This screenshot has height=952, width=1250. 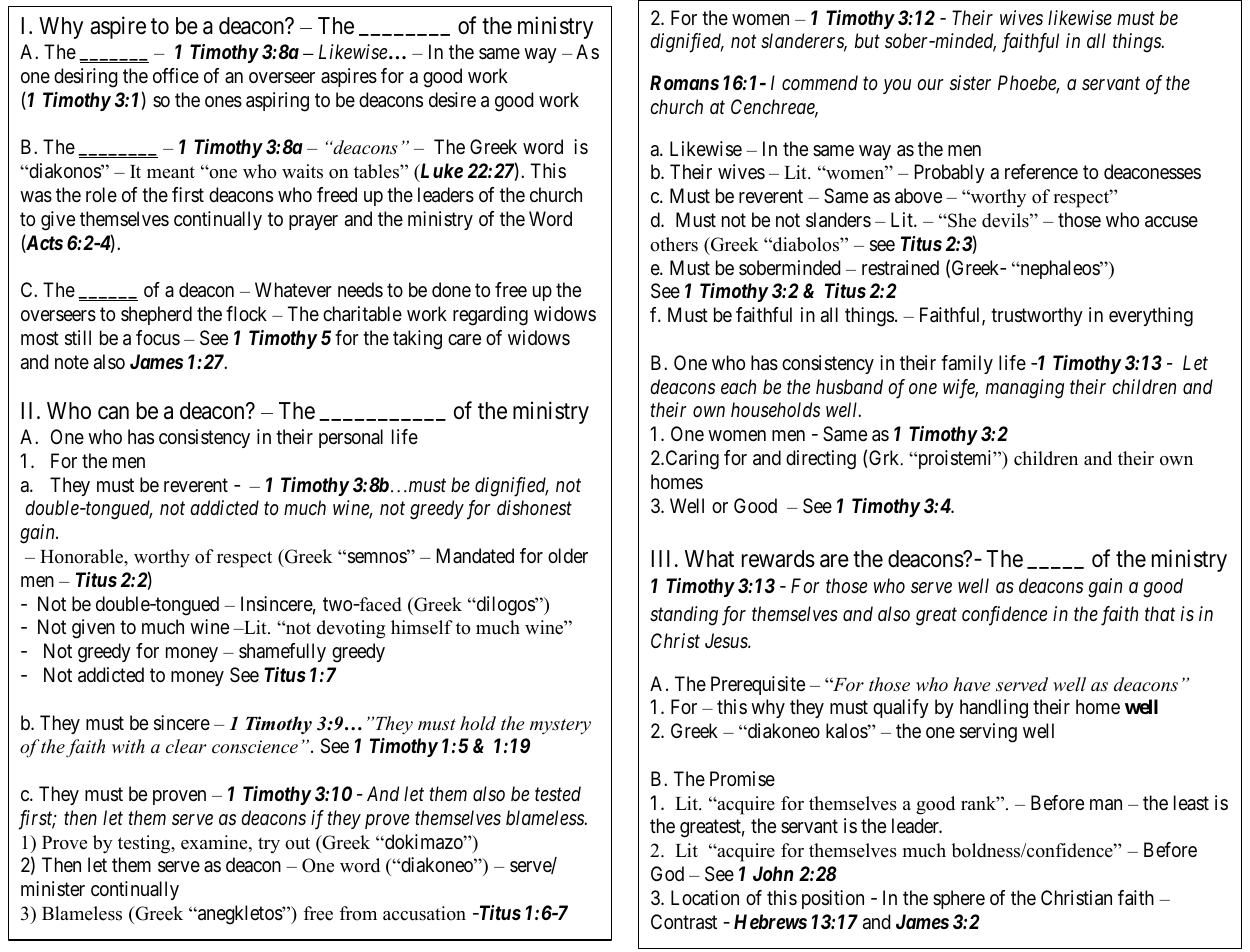 I want to click on older, so click(x=568, y=556).
